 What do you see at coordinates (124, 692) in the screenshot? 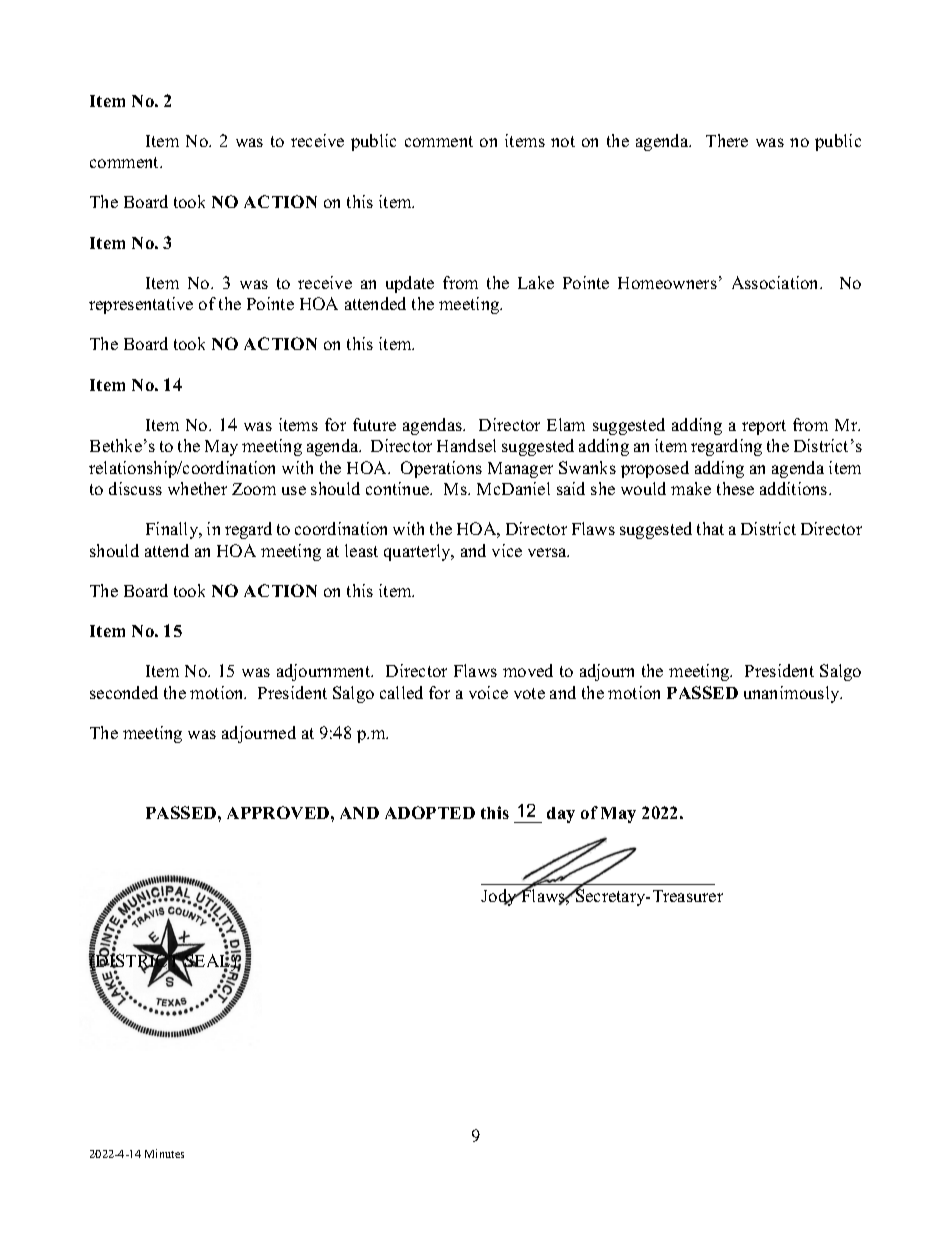
I see `seconded` at bounding box center [124, 692].
